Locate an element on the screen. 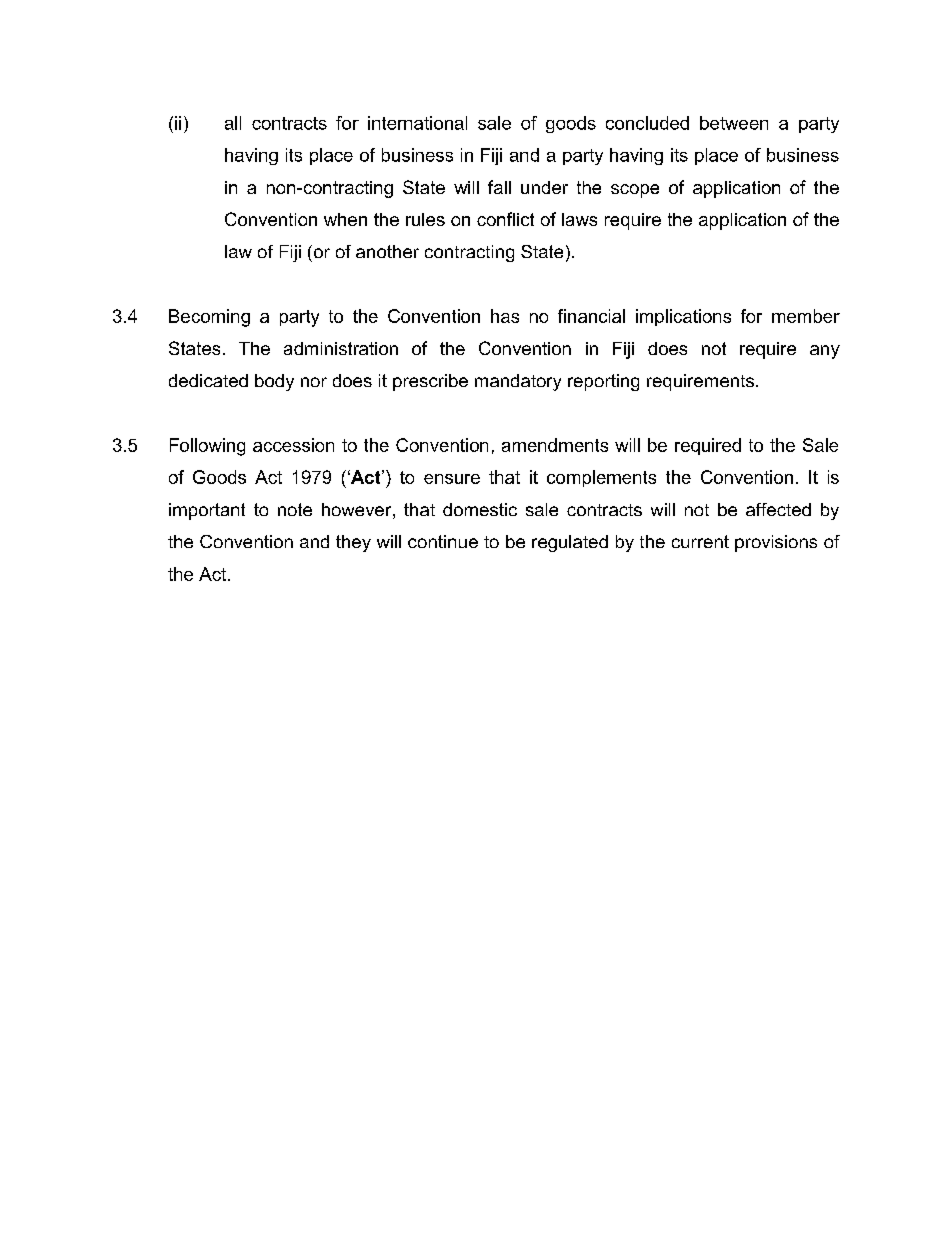  has is located at coordinates (505, 316).
